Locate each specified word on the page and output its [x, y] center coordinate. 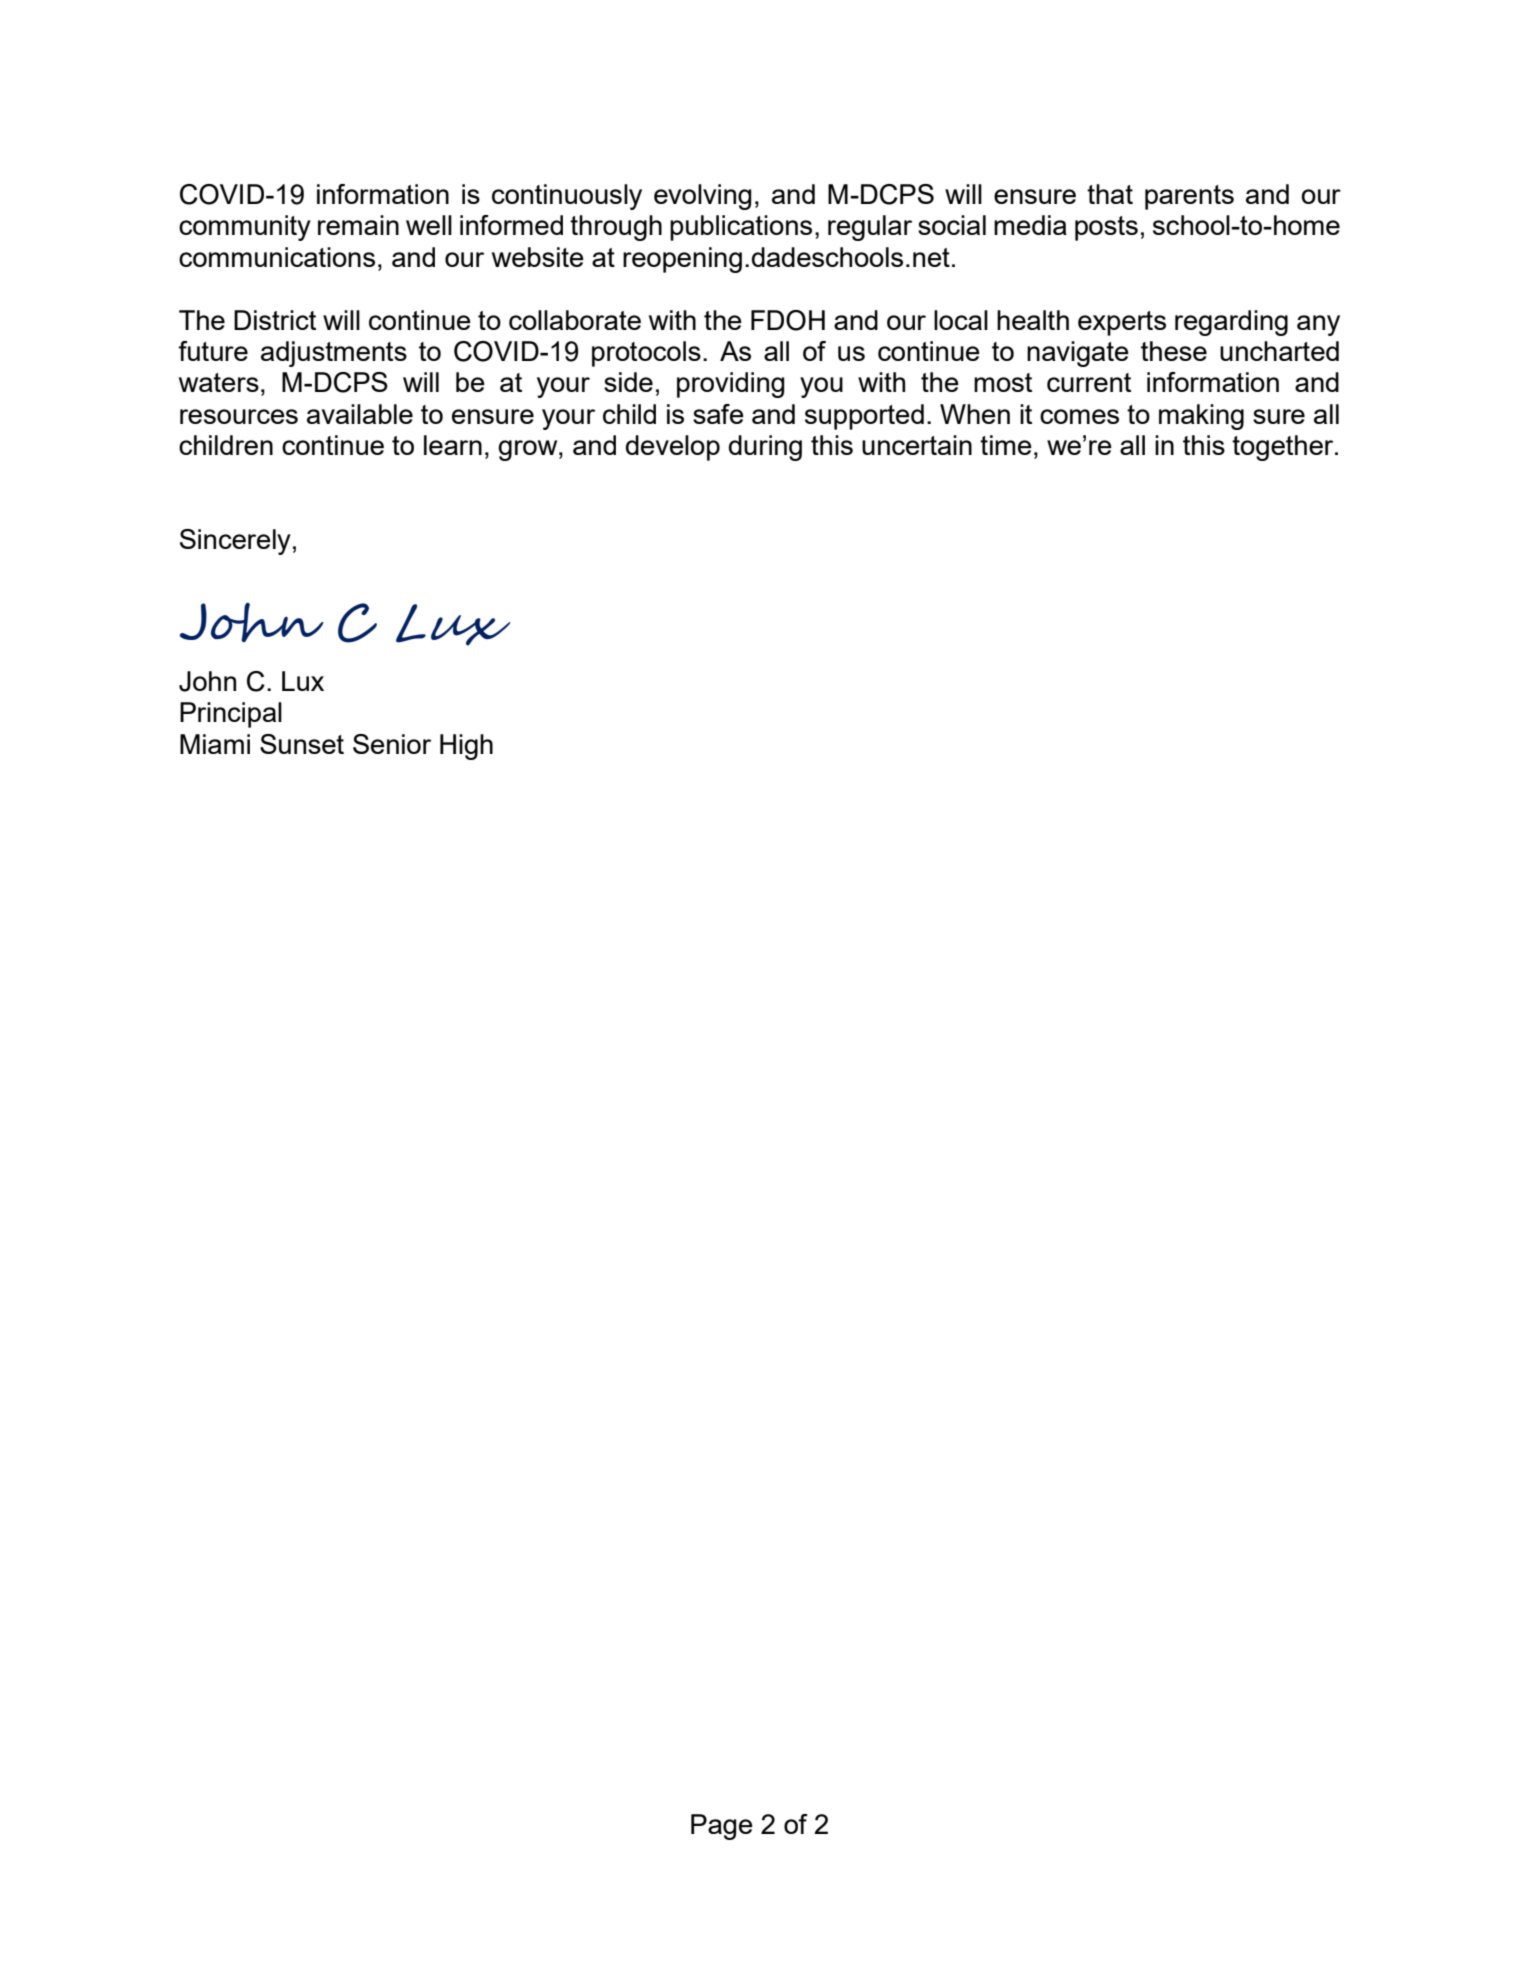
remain [358, 225]
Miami [215, 744]
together [1284, 448]
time [1006, 445]
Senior [392, 744]
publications [741, 228]
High [466, 747]
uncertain [917, 445]
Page [722, 1827]
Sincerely [235, 542]
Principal [231, 715]
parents [1189, 197]
